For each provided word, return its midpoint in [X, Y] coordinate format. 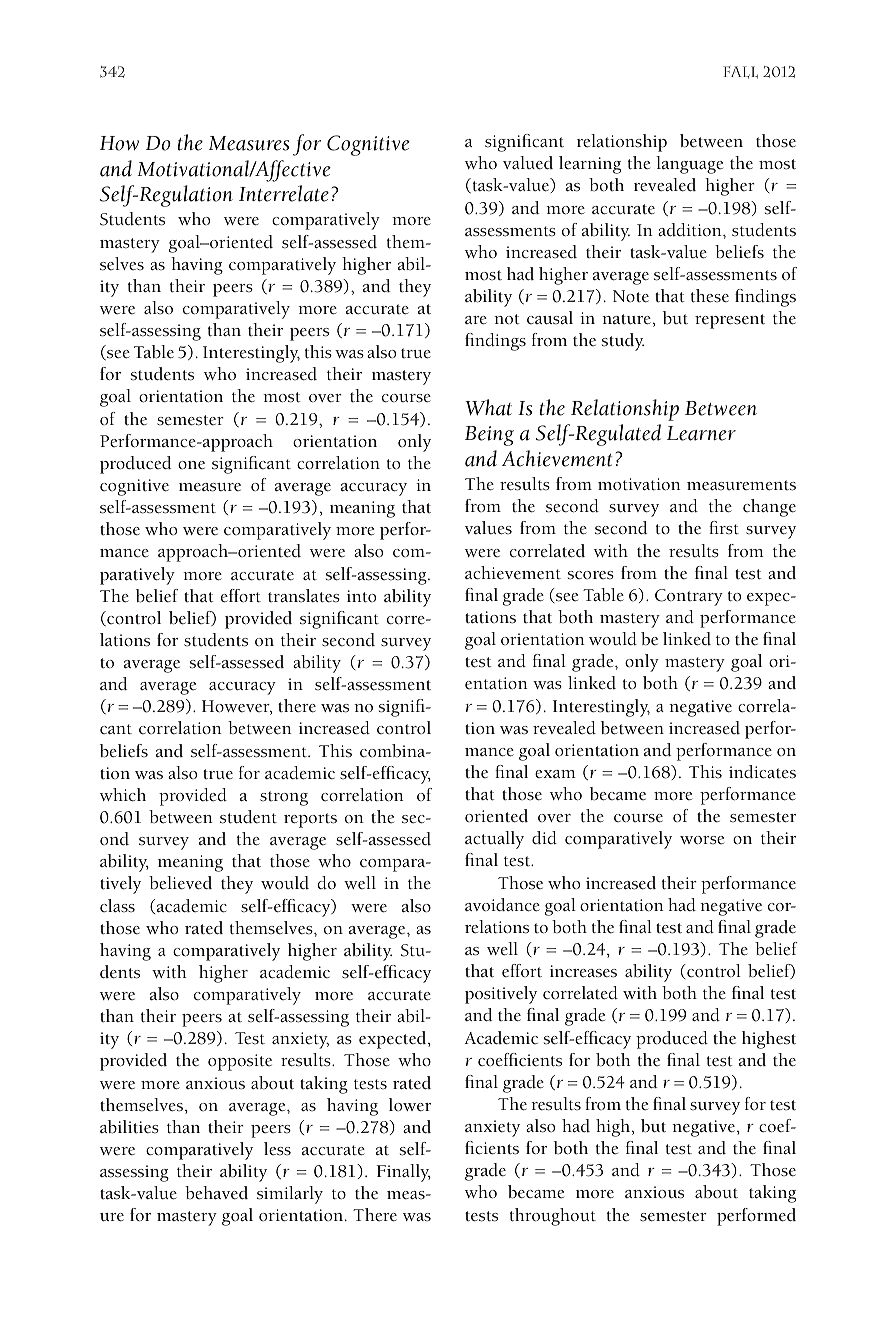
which [123, 795]
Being [489, 436]
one [191, 465]
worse [702, 840]
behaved [216, 1193]
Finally [404, 1173]
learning [590, 165]
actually [494, 840]
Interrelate [284, 193]
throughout [553, 1217]
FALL [740, 72]
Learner [701, 433]
